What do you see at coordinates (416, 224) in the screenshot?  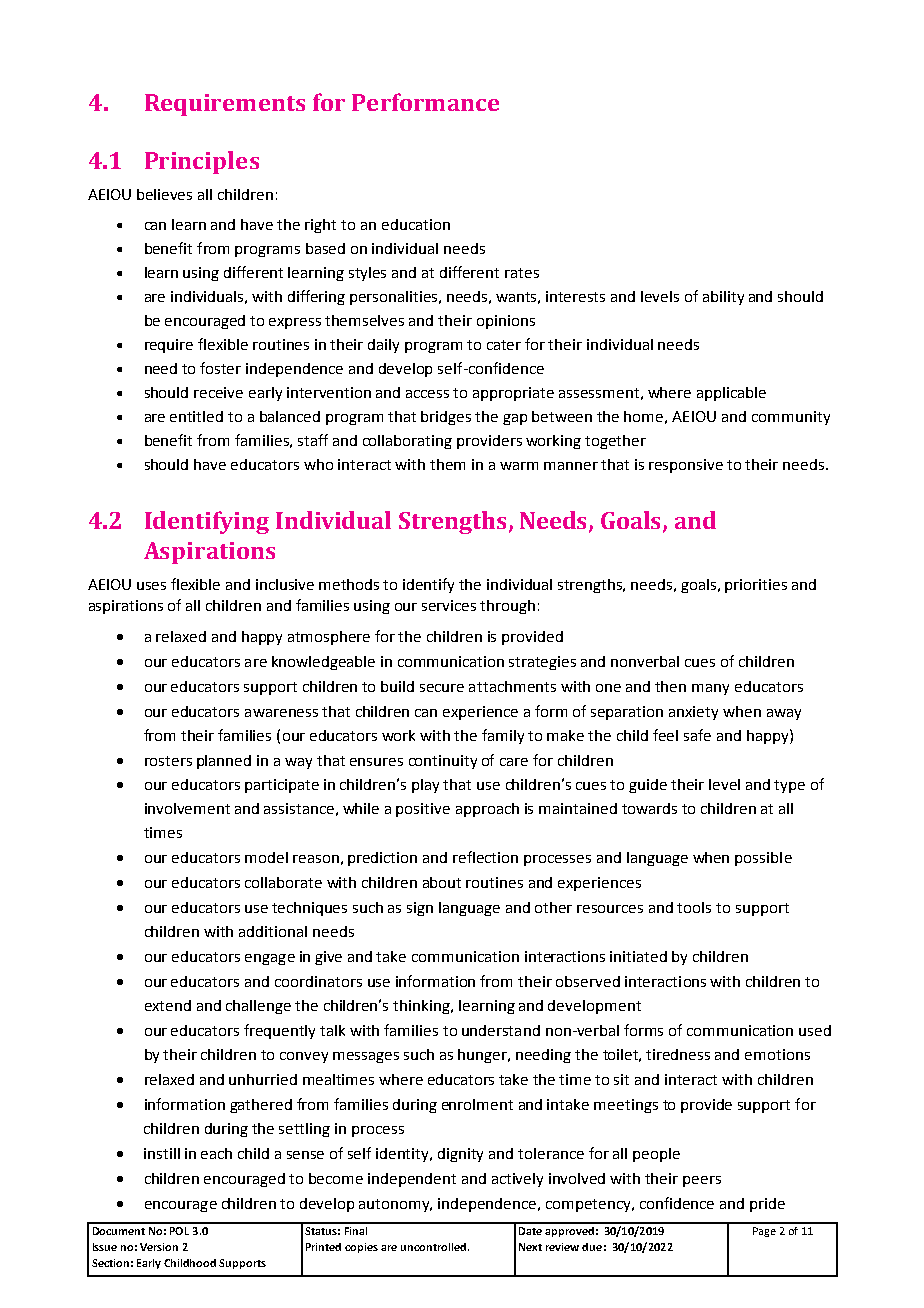 I see `education` at bounding box center [416, 224].
